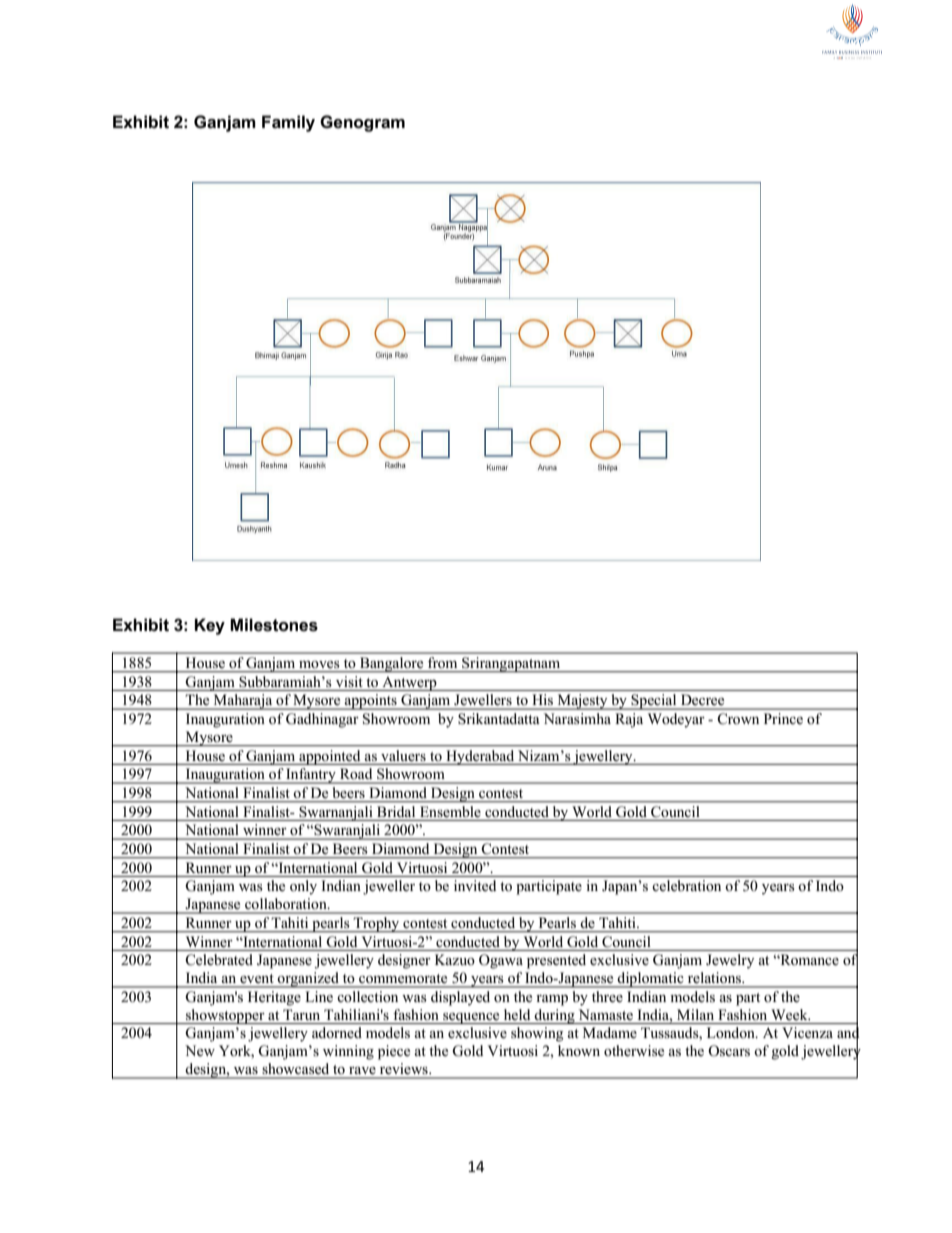 This image has width=952, height=1233. What do you see at coordinates (654, 702) in the image?
I see `Special` at bounding box center [654, 702].
